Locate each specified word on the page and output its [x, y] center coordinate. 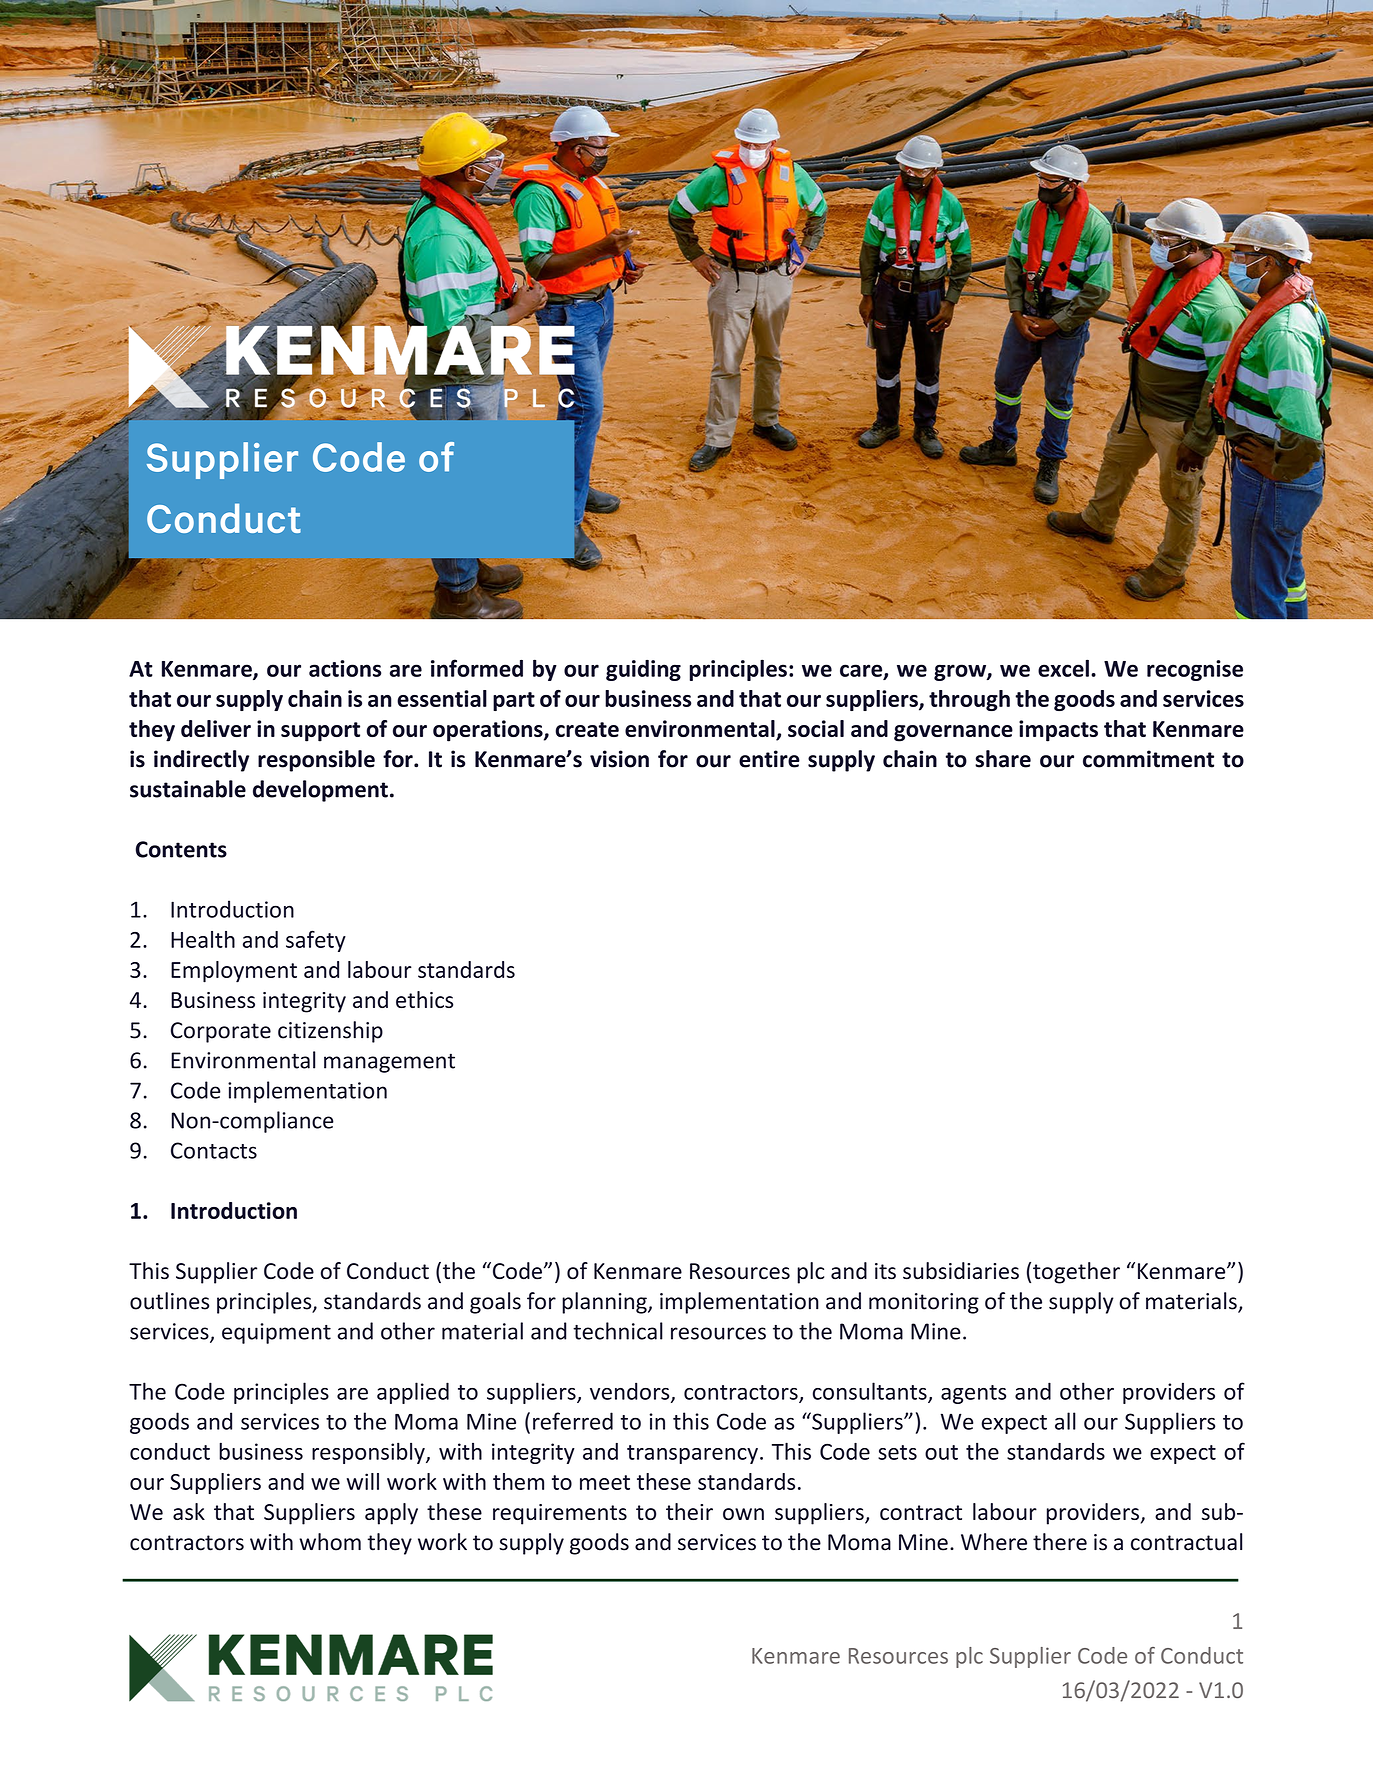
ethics [424, 999]
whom [330, 1542]
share [1003, 759]
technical [618, 1331]
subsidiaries [961, 1271]
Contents [181, 849]
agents [973, 1394]
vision [619, 759]
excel [1063, 668]
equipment [276, 1333]
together [1076, 1273]
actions [345, 668]
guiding [643, 670]
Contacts [214, 1150]
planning [605, 1303]
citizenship [330, 1032]
